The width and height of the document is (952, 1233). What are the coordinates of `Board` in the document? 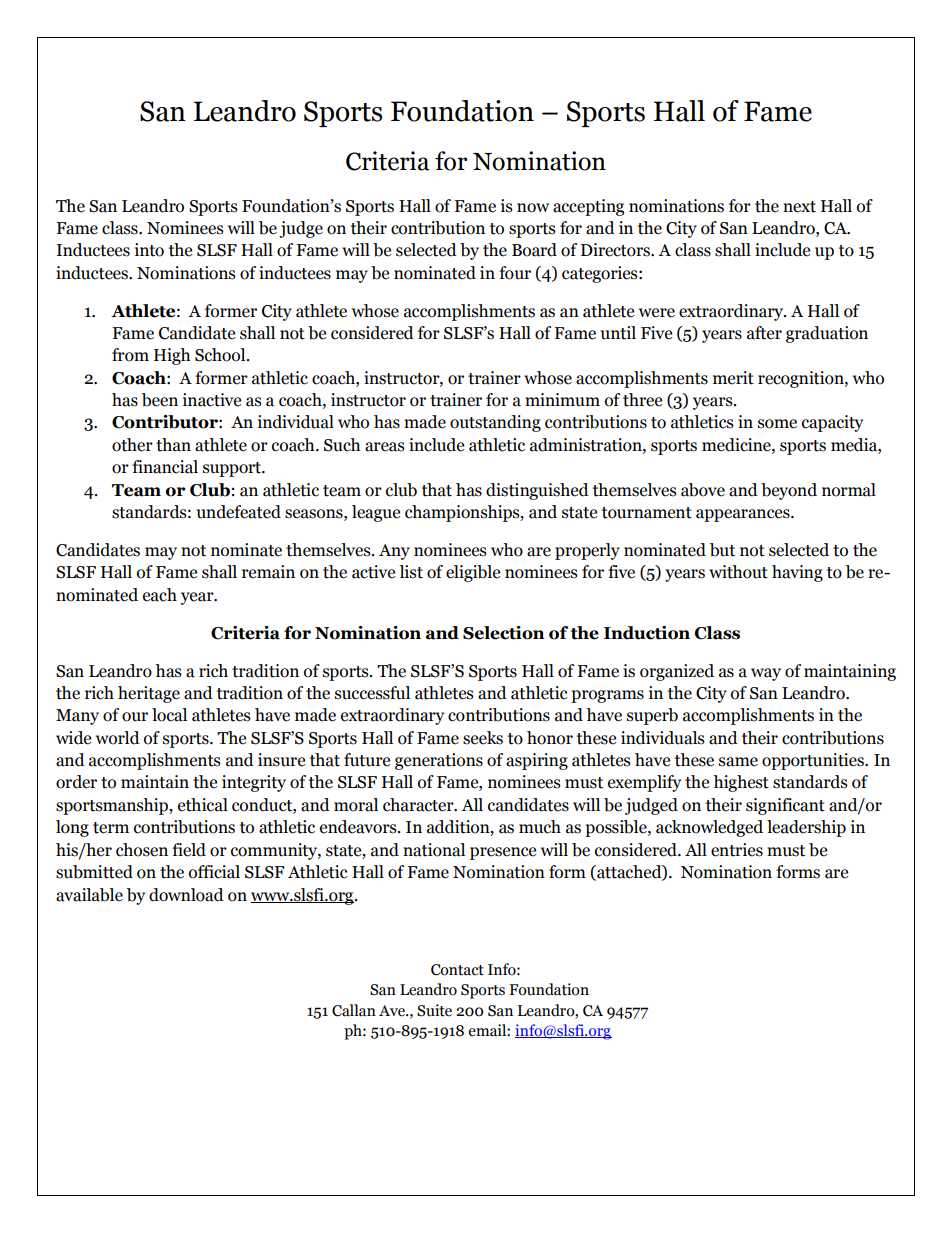 It's located at (534, 250).
